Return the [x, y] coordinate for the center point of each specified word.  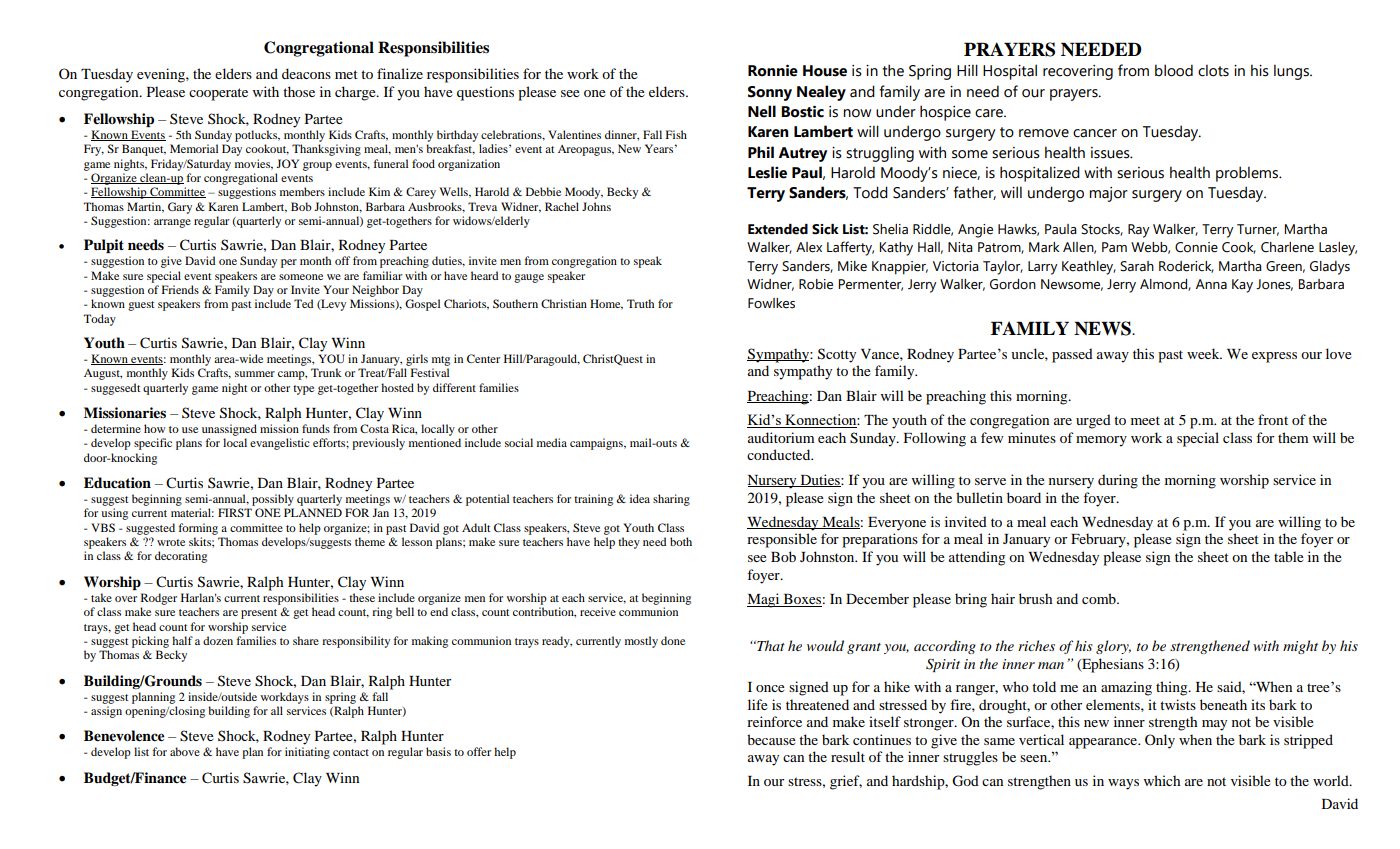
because [771, 739]
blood [1174, 70]
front [1273, 419]
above [185, 751]
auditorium [781, 437]
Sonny [770, 93]
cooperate [218, 94]
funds [316, 428]
